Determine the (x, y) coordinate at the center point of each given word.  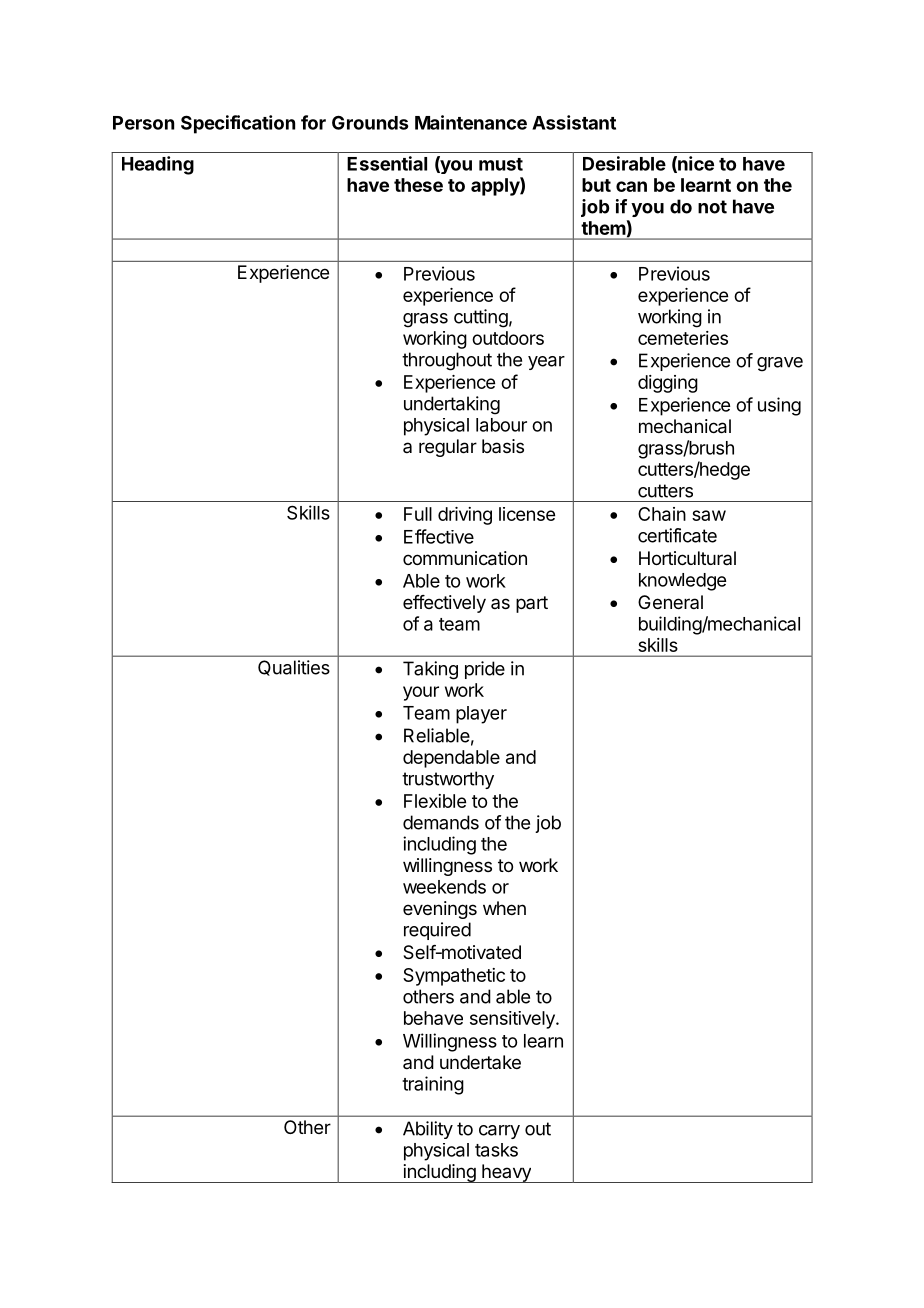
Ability (428, 1130)
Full (418, 514)
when (504, 908)
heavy (506, 1173)
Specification (238, 124)
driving (465, 516)
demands (441, 822)
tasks (496, 1150)
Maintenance (471, 122)
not (712, 207)
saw (709, 515)
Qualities (294, 668)
